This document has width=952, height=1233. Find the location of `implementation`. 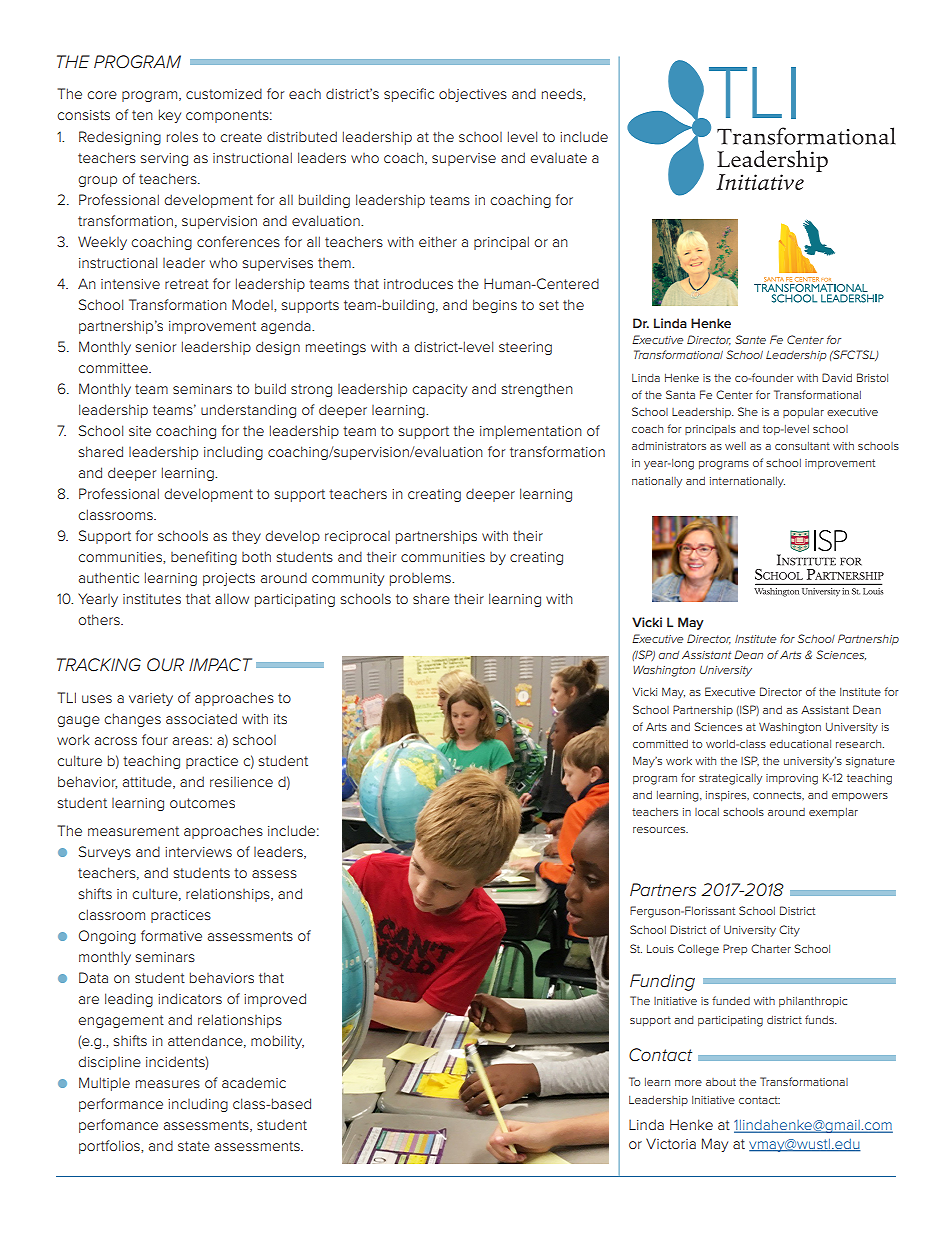

implementation is located at coordinates (531, 432).
